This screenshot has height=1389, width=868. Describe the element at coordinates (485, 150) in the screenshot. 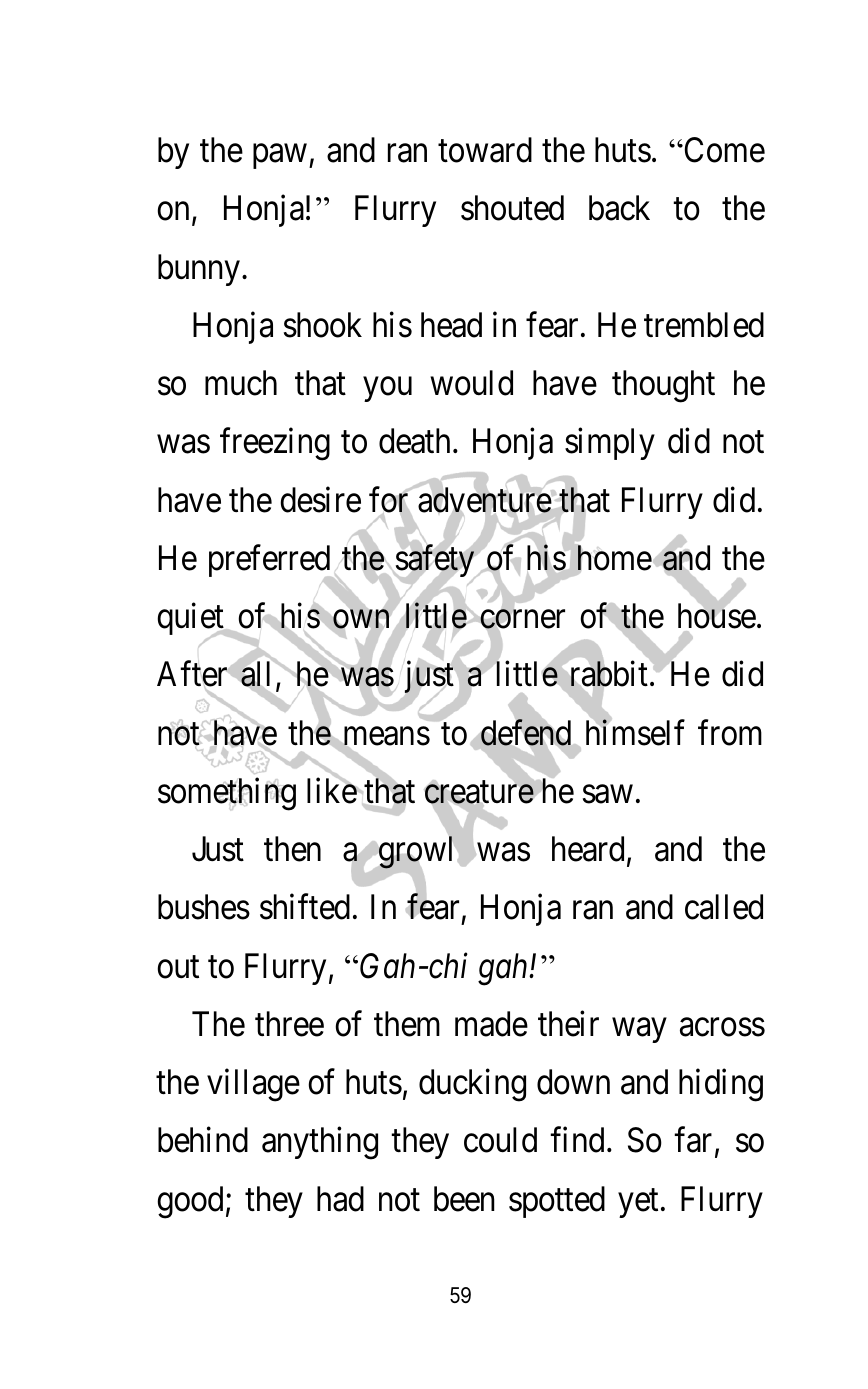

I see `toward` at that location.
